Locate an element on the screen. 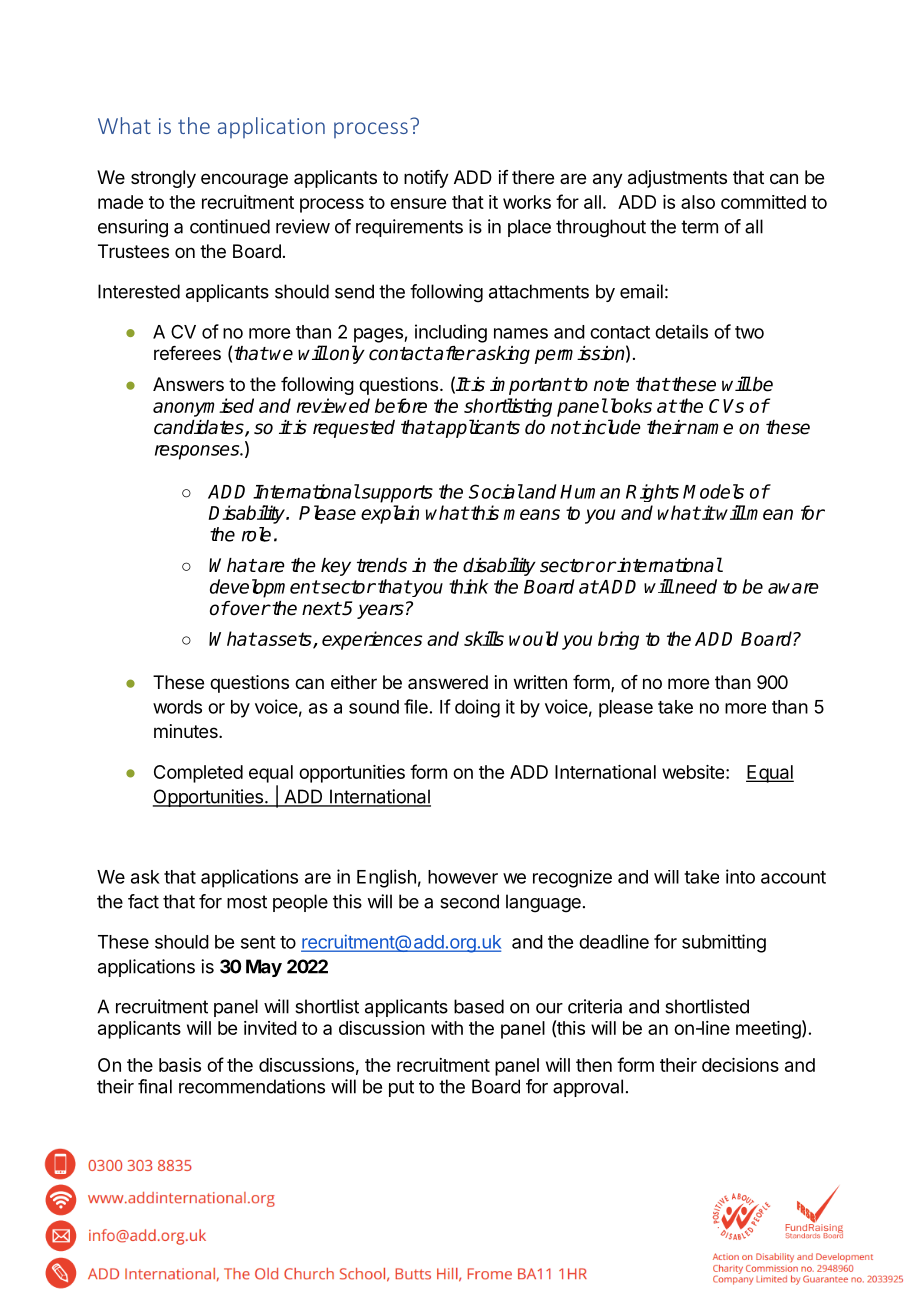  ensure is located at coordinates (418, 203).
